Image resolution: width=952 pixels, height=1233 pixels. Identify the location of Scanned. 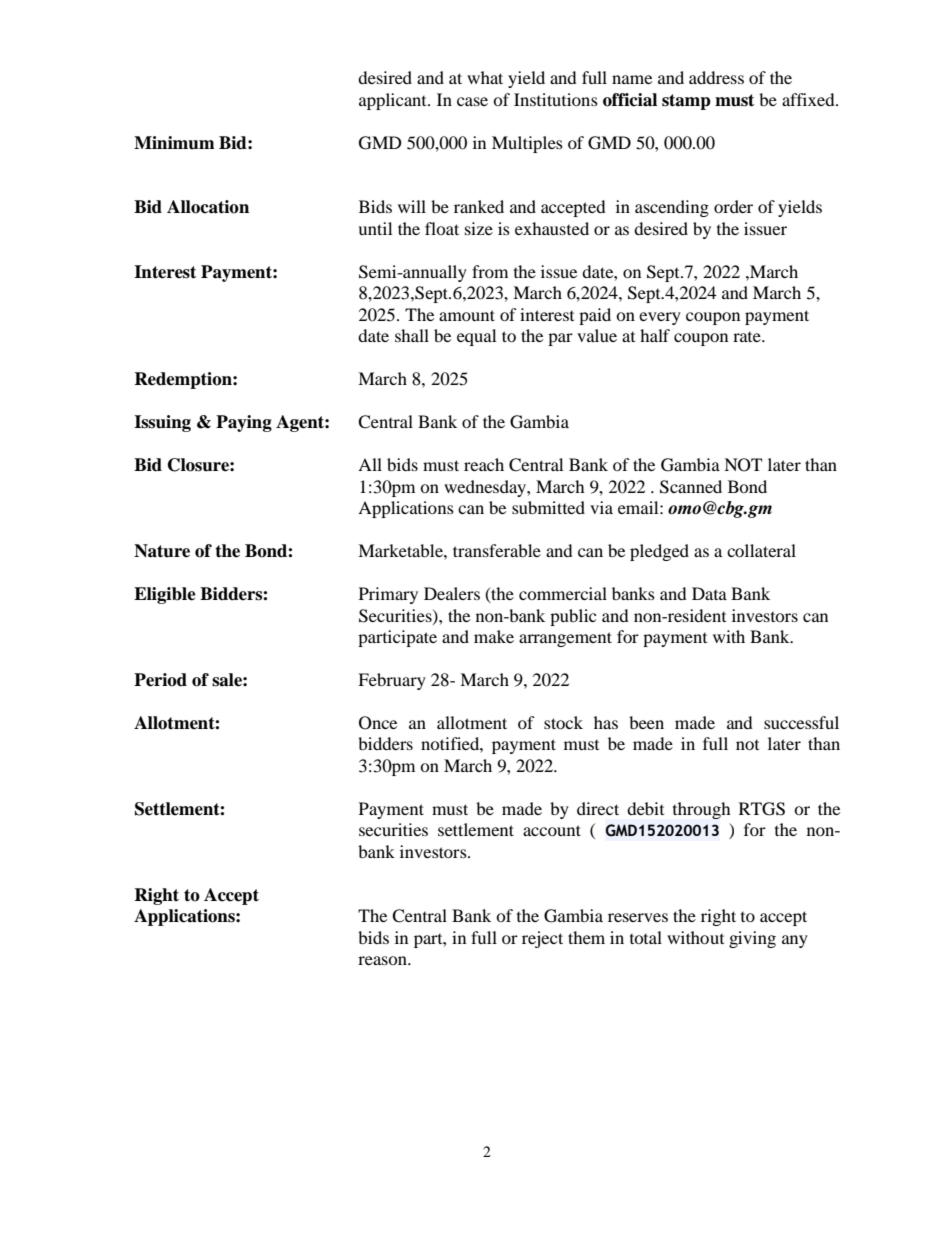
(691, 487).
